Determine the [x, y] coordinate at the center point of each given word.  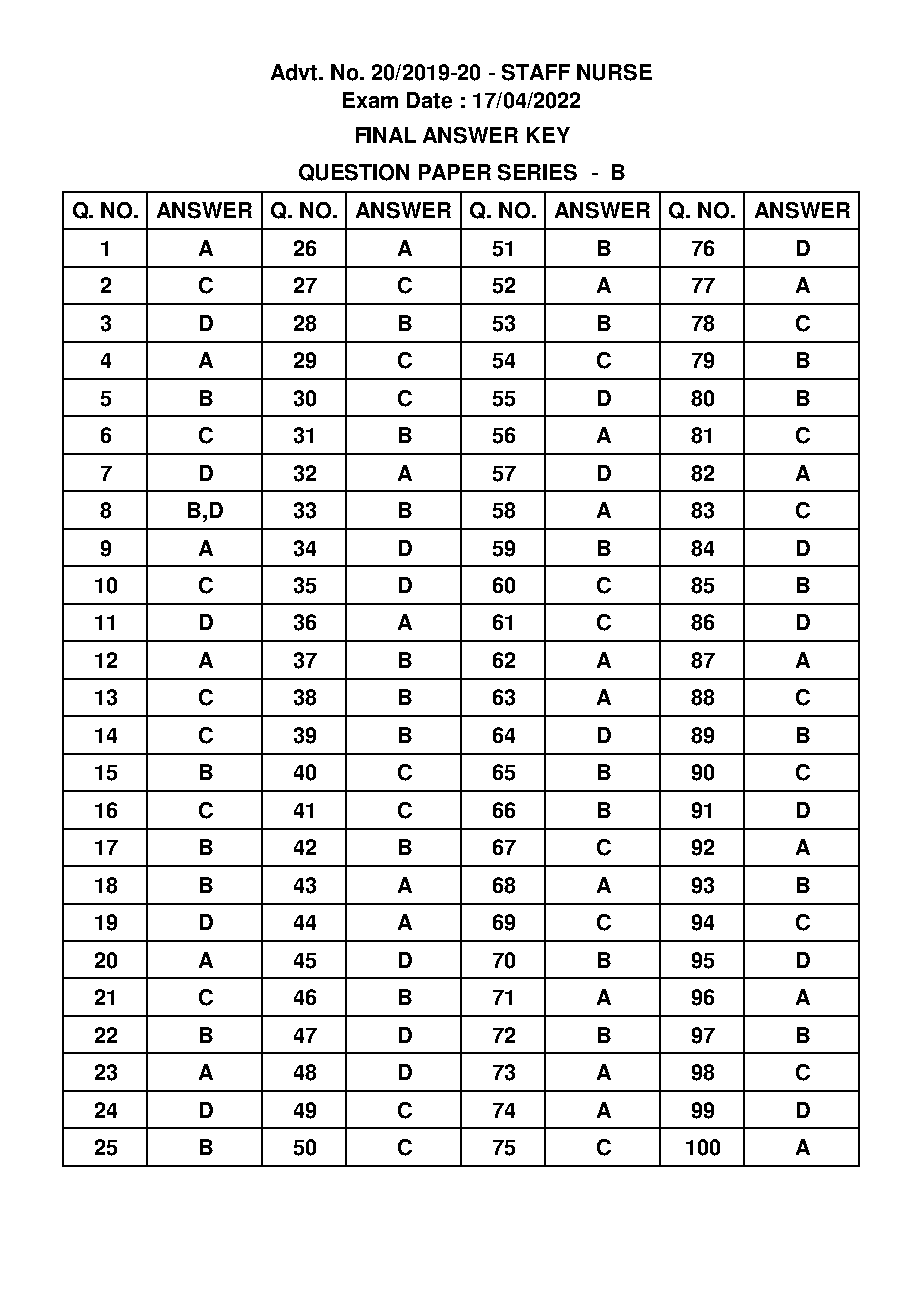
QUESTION [354, 172]
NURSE [614, 72]
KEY [548, 135]
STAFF [536, 72]
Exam [370, 100]
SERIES [537, 172]
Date [429, 100]
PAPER [455, 172]
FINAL [386, 135]
